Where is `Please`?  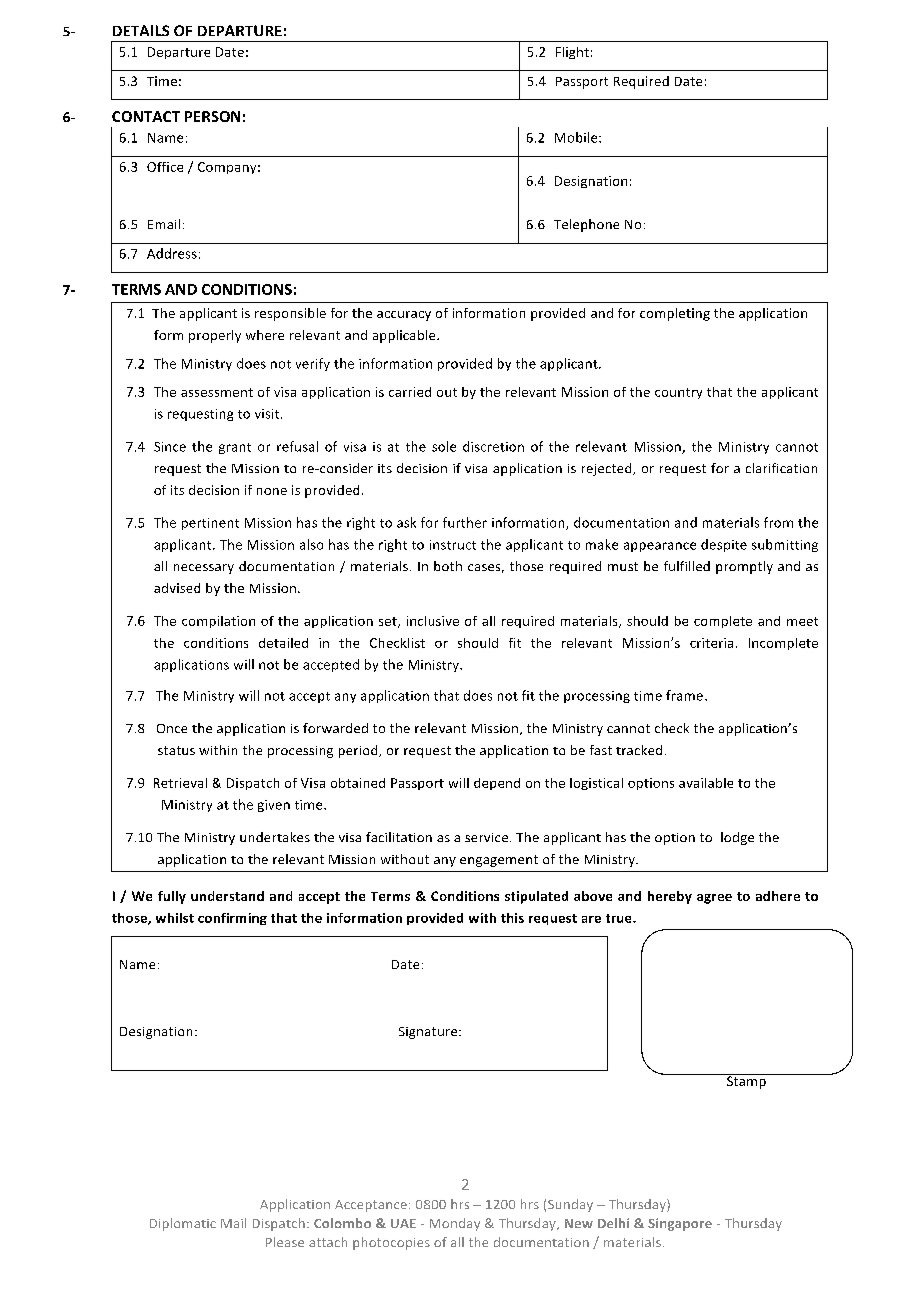 Please is located at coordinates (285, 1242).
